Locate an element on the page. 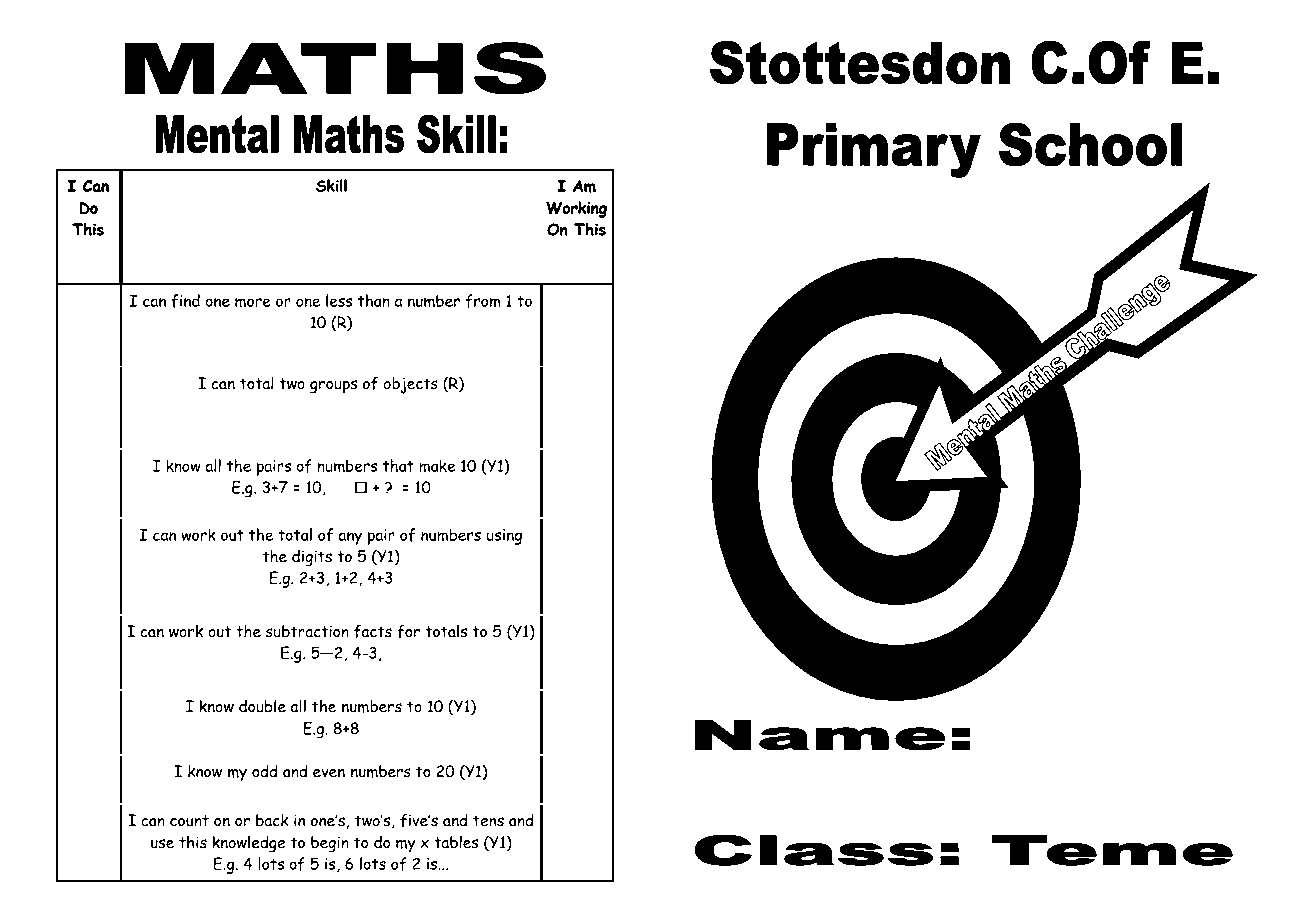  subtraction is located at coordinates (307, 631).
